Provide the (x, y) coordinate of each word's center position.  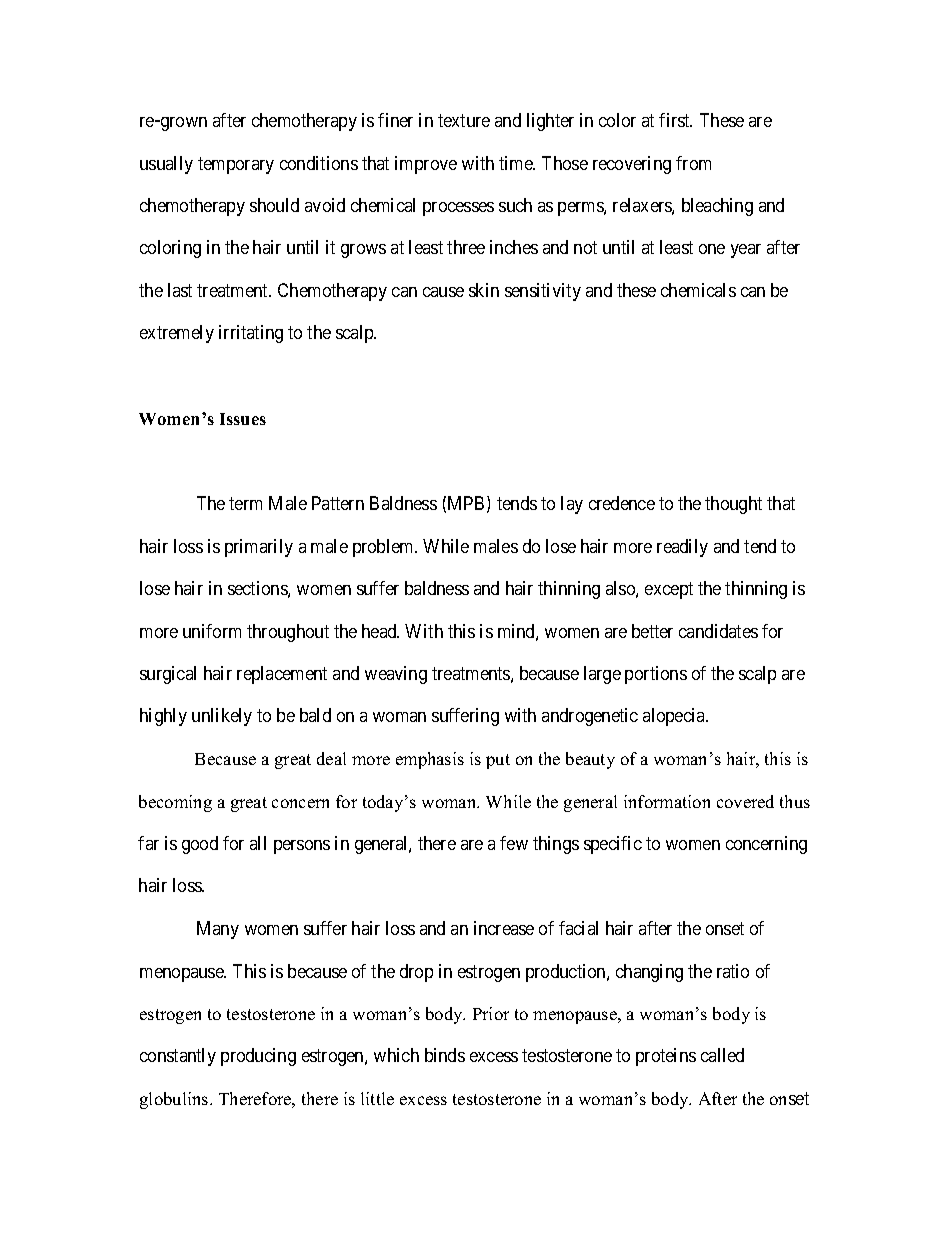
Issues (243, 419)
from (693, 163)
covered (745, 801)
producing (258, 1057)
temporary (236, 165)
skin (484, 290)
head (380, 631)
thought (733, 505)
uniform (212, 631)
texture (464, 120)
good (200, 845)
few (514, 843)
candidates (718, 631)
